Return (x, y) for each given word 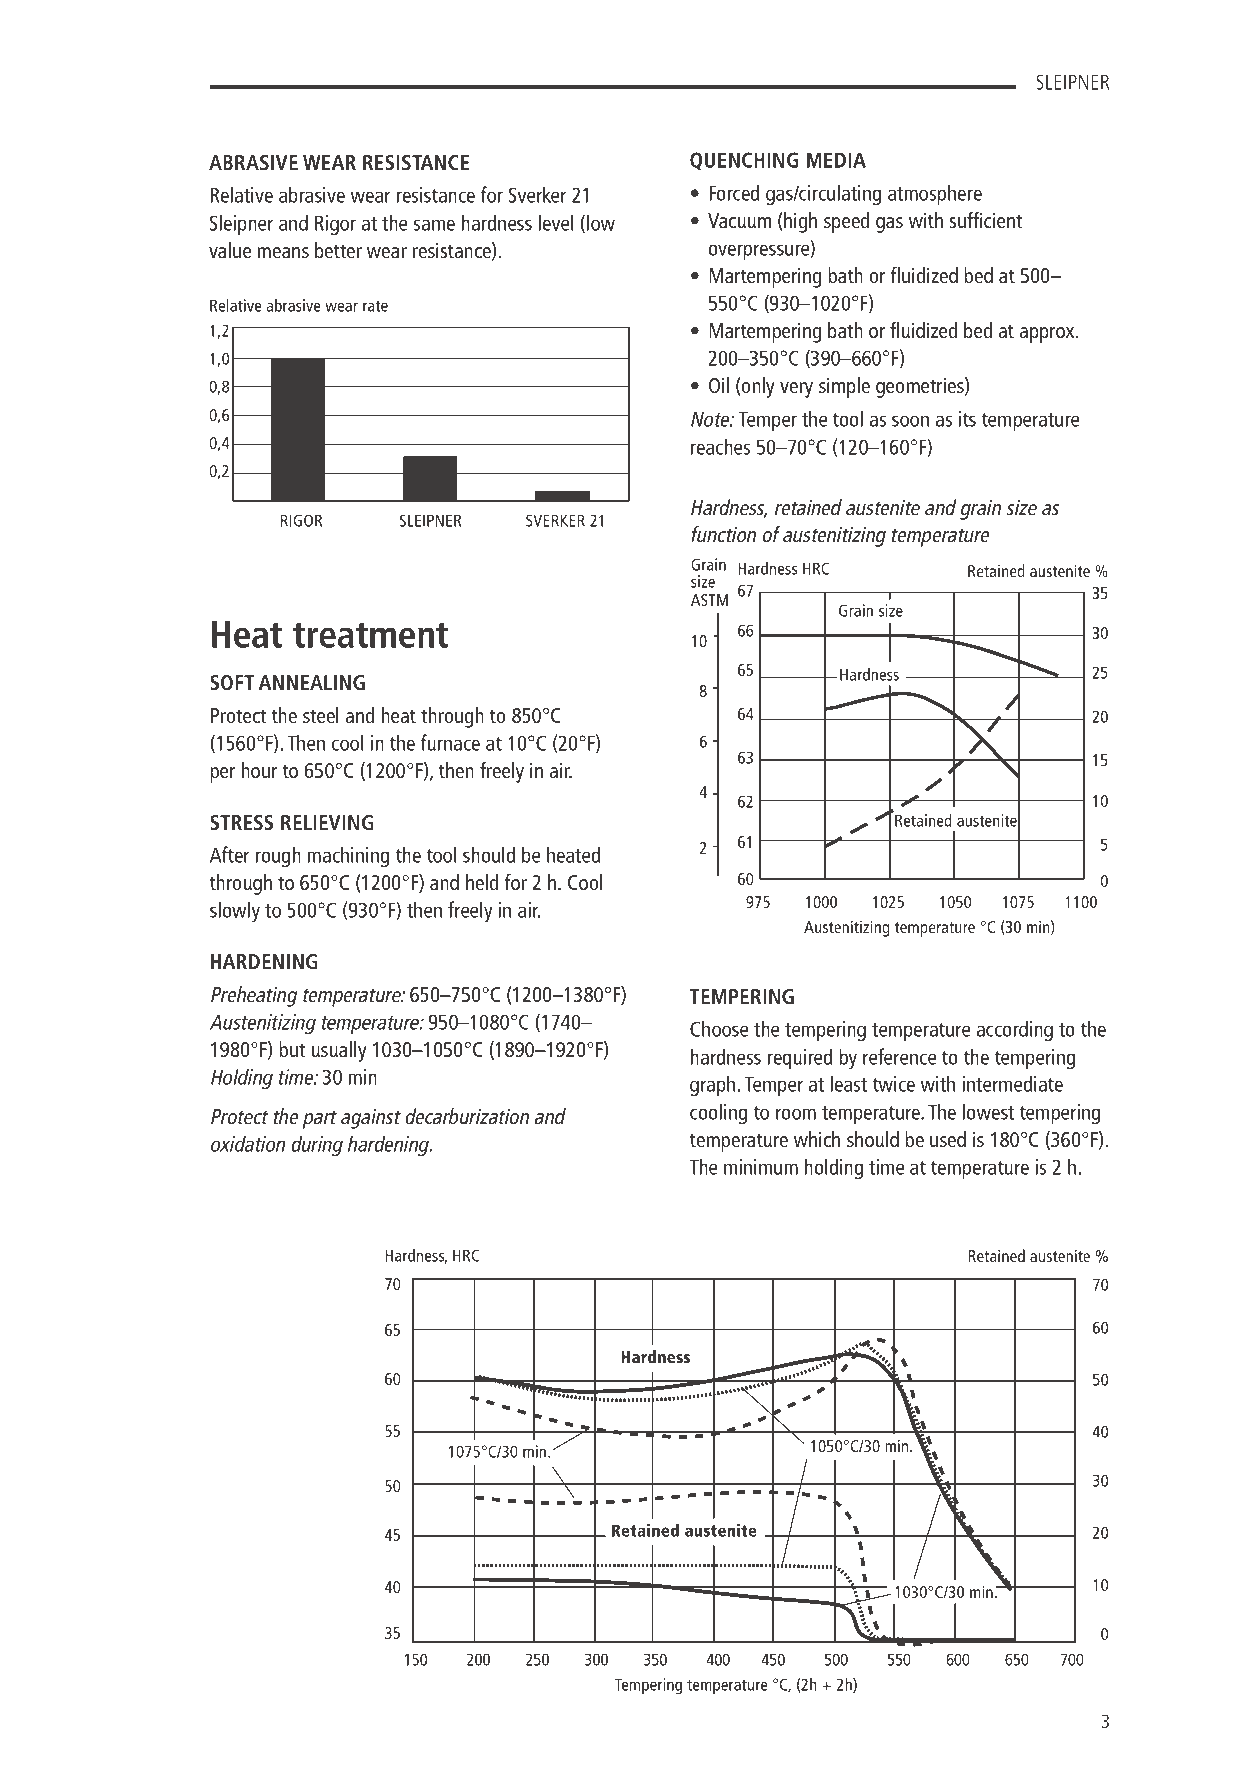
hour (259, 770)
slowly (235, 911)
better (338, 250)
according (1015, 1030)
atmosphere (935, 194)
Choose (719, 1028)
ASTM (709, 600)
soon (910, 421)
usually (339, 1051)
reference (899, 1056)
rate (375, 306)
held (482, 882)
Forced (734, 192)
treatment (370, 635)
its (967, 419)
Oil (719, 385)
